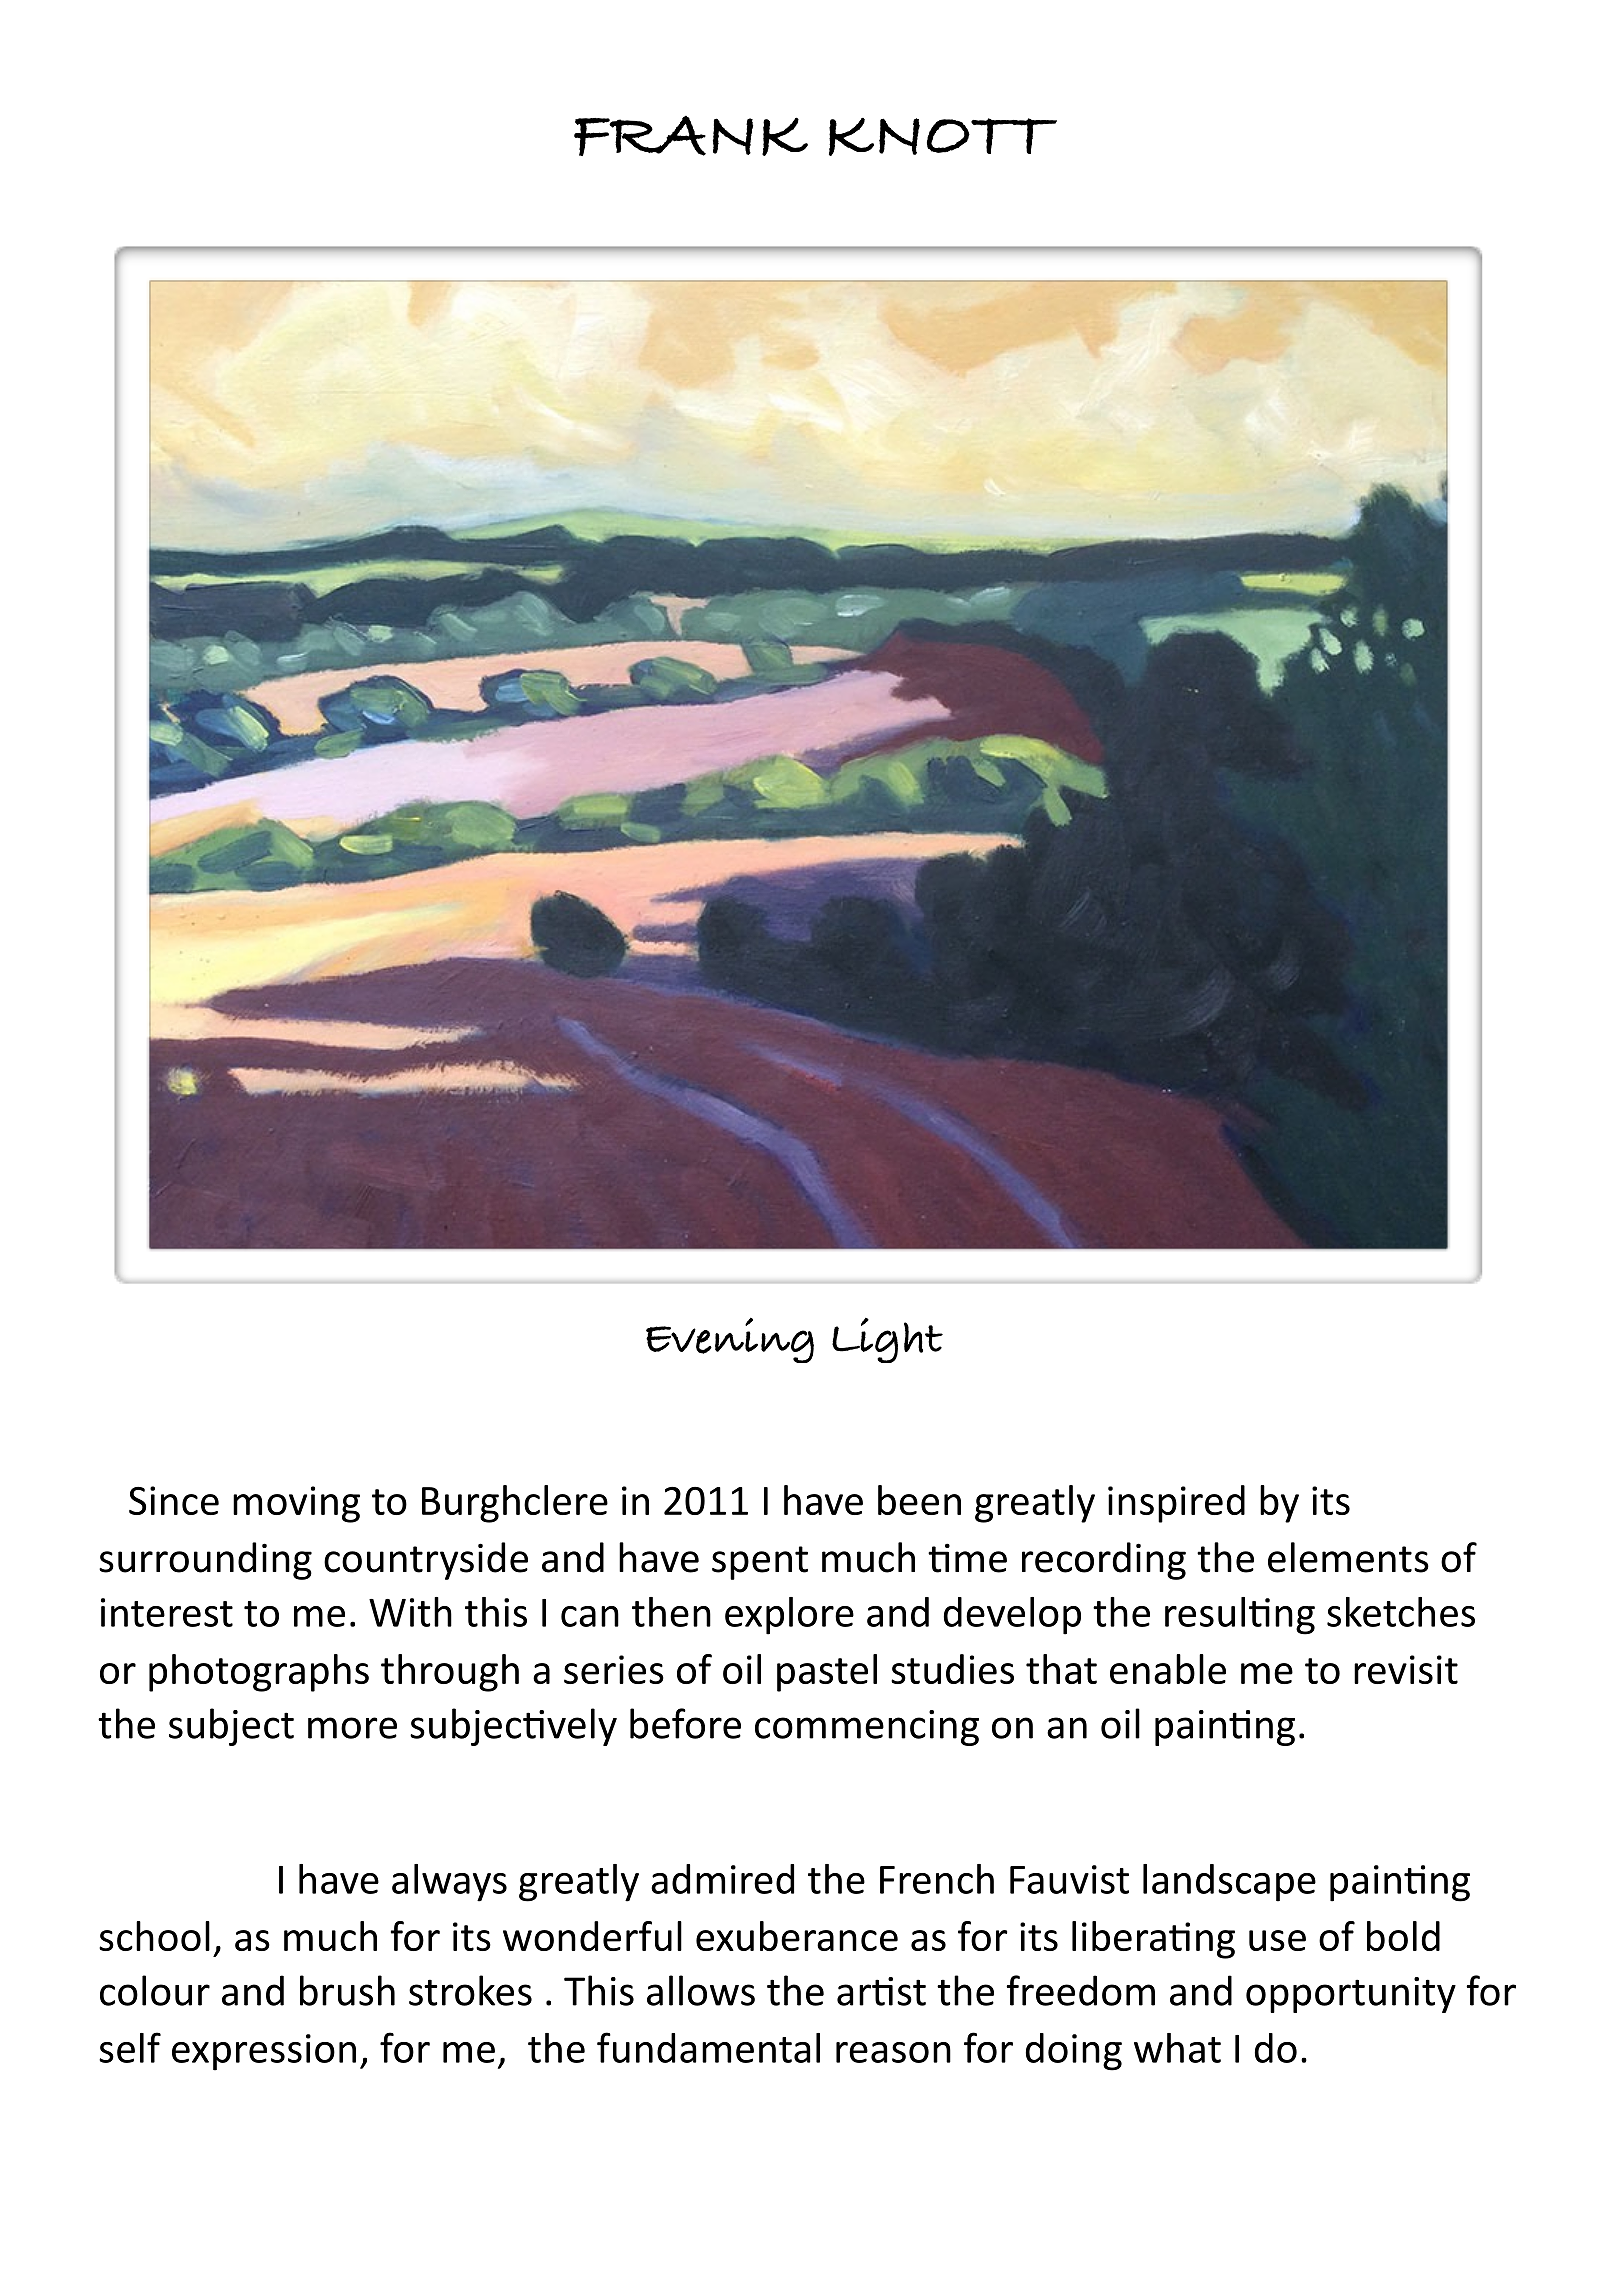 This screenshot has height=2294, width=1622. Describe the element at coordinates (730, 1340) in the screenshot. I see `Evening` at that location.
